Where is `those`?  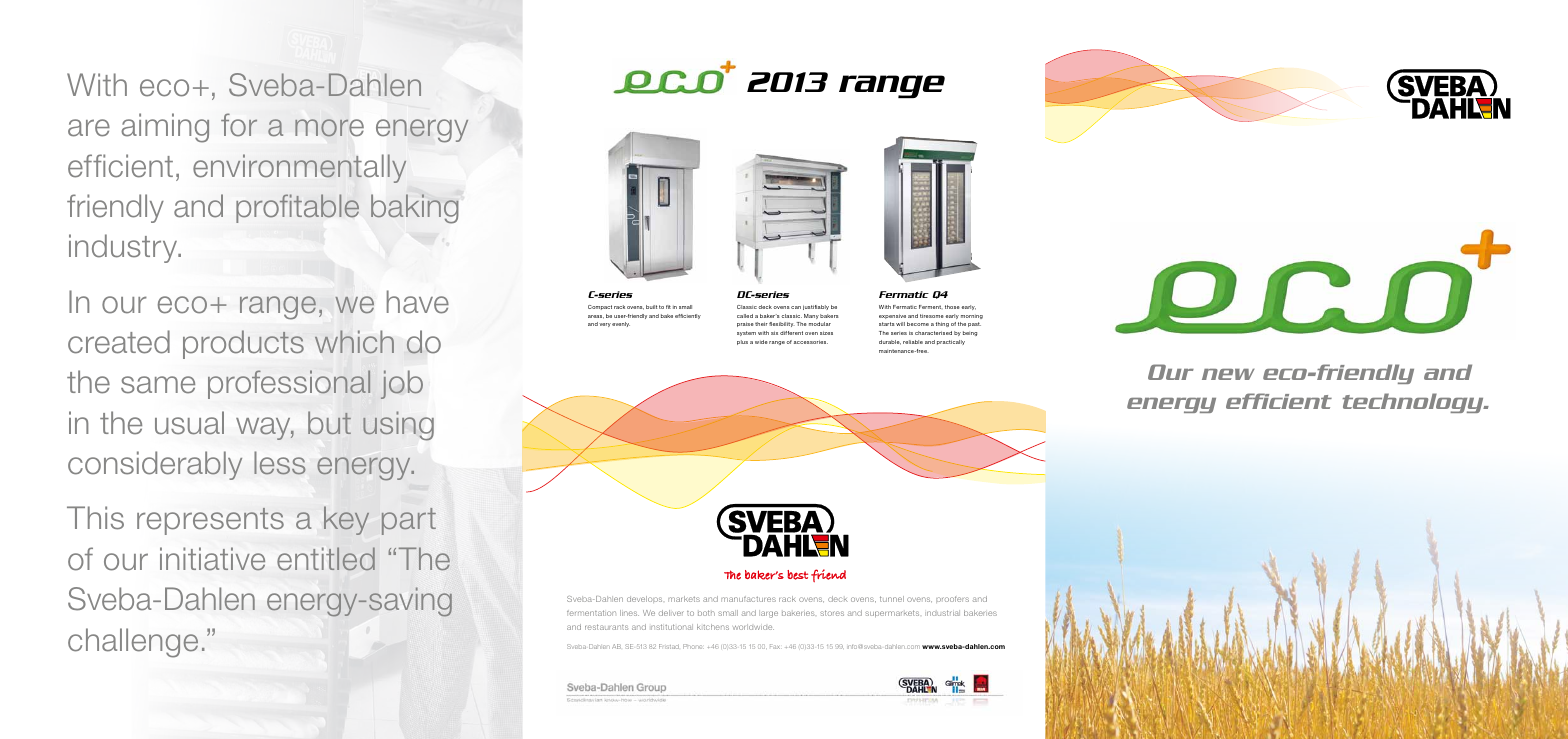
those is located at coordinates (952, 307).
